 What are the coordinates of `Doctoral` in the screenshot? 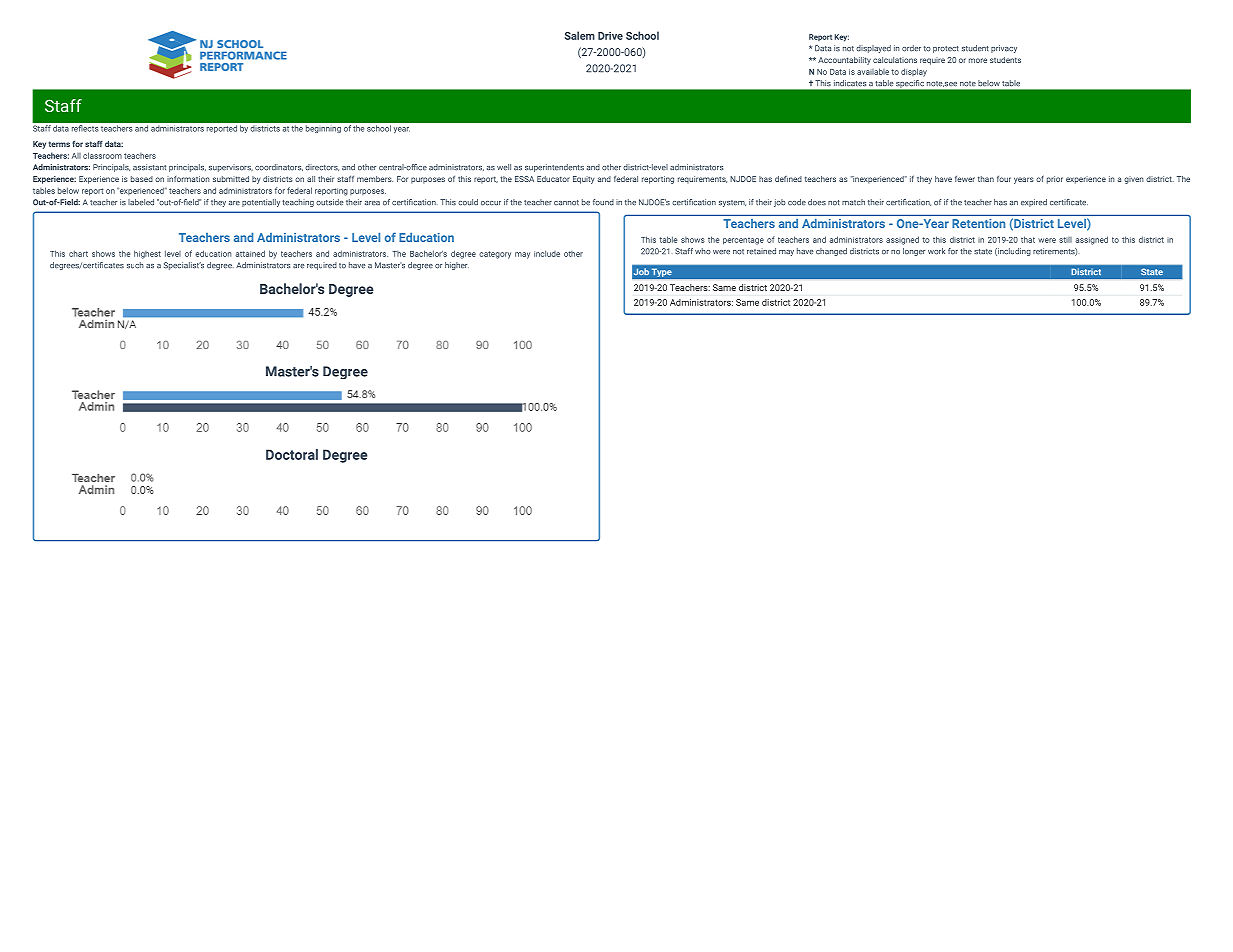 It's located at (292, 454).
